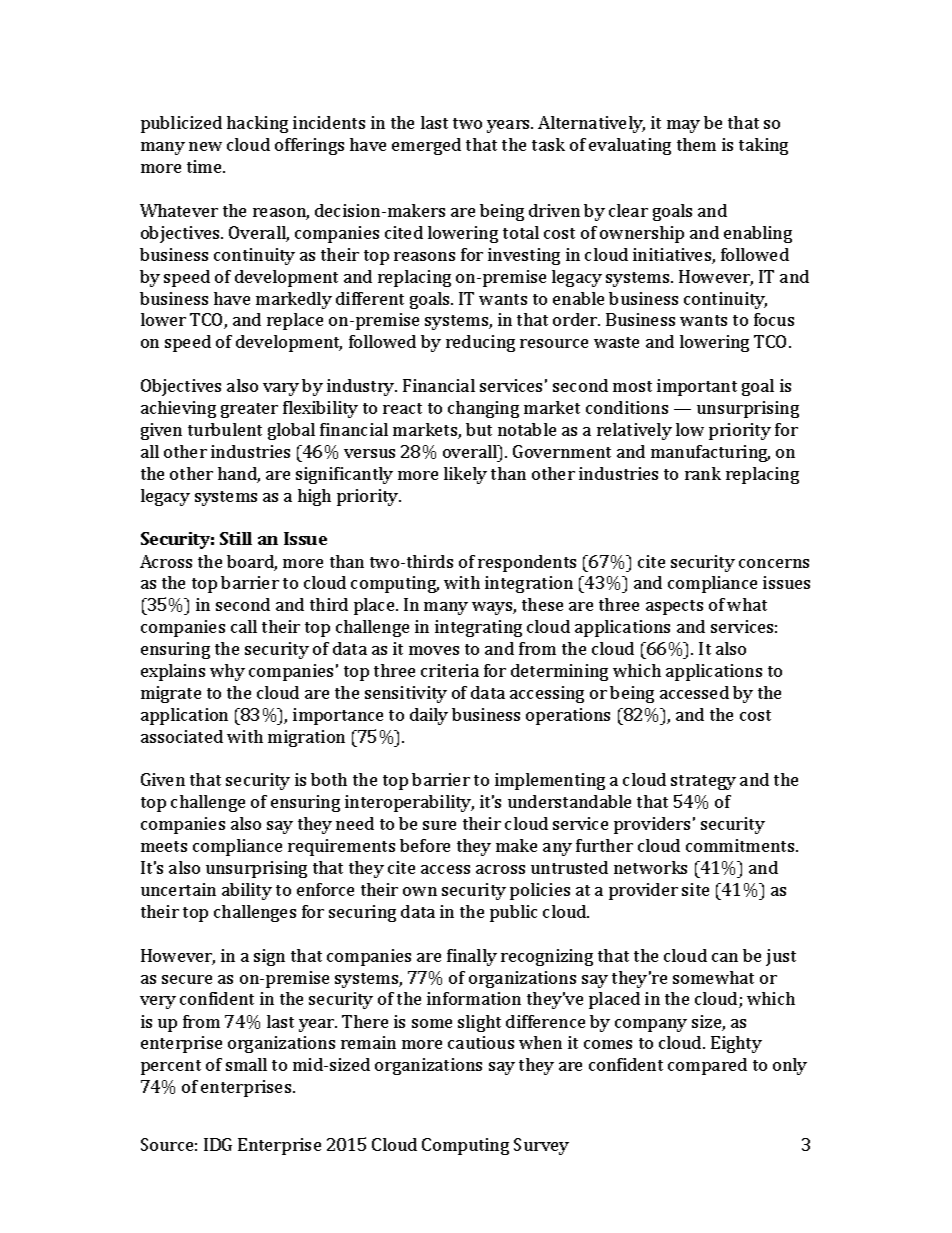 The height and width of the page is (1233, 952). What do you see at coordinates (697, 387) in the page?
I see `important` at bounding box center [697, 387].
